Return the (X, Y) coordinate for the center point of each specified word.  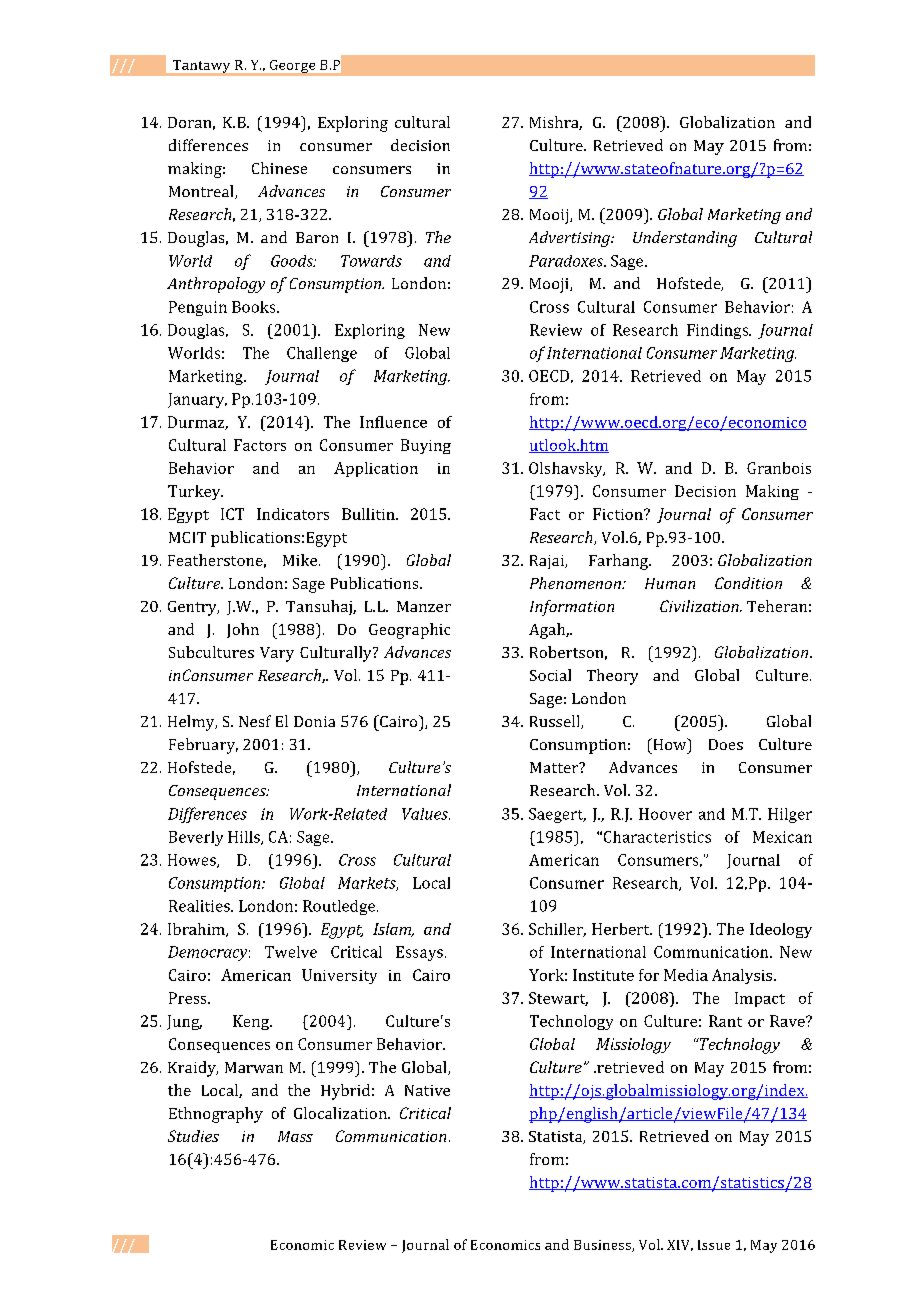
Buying (426, 446)
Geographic (409, 631)
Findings (719, 331)
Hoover (665, 814)
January (197, 400)
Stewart (558, 999)
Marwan (254, 1067)
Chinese (279, 168)
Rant (725, 1021)
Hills (245, 838)
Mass (295, 1136)
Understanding (685, 239)
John (243, 630)
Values (426, 814)
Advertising (570, 239)
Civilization (700, 606)
